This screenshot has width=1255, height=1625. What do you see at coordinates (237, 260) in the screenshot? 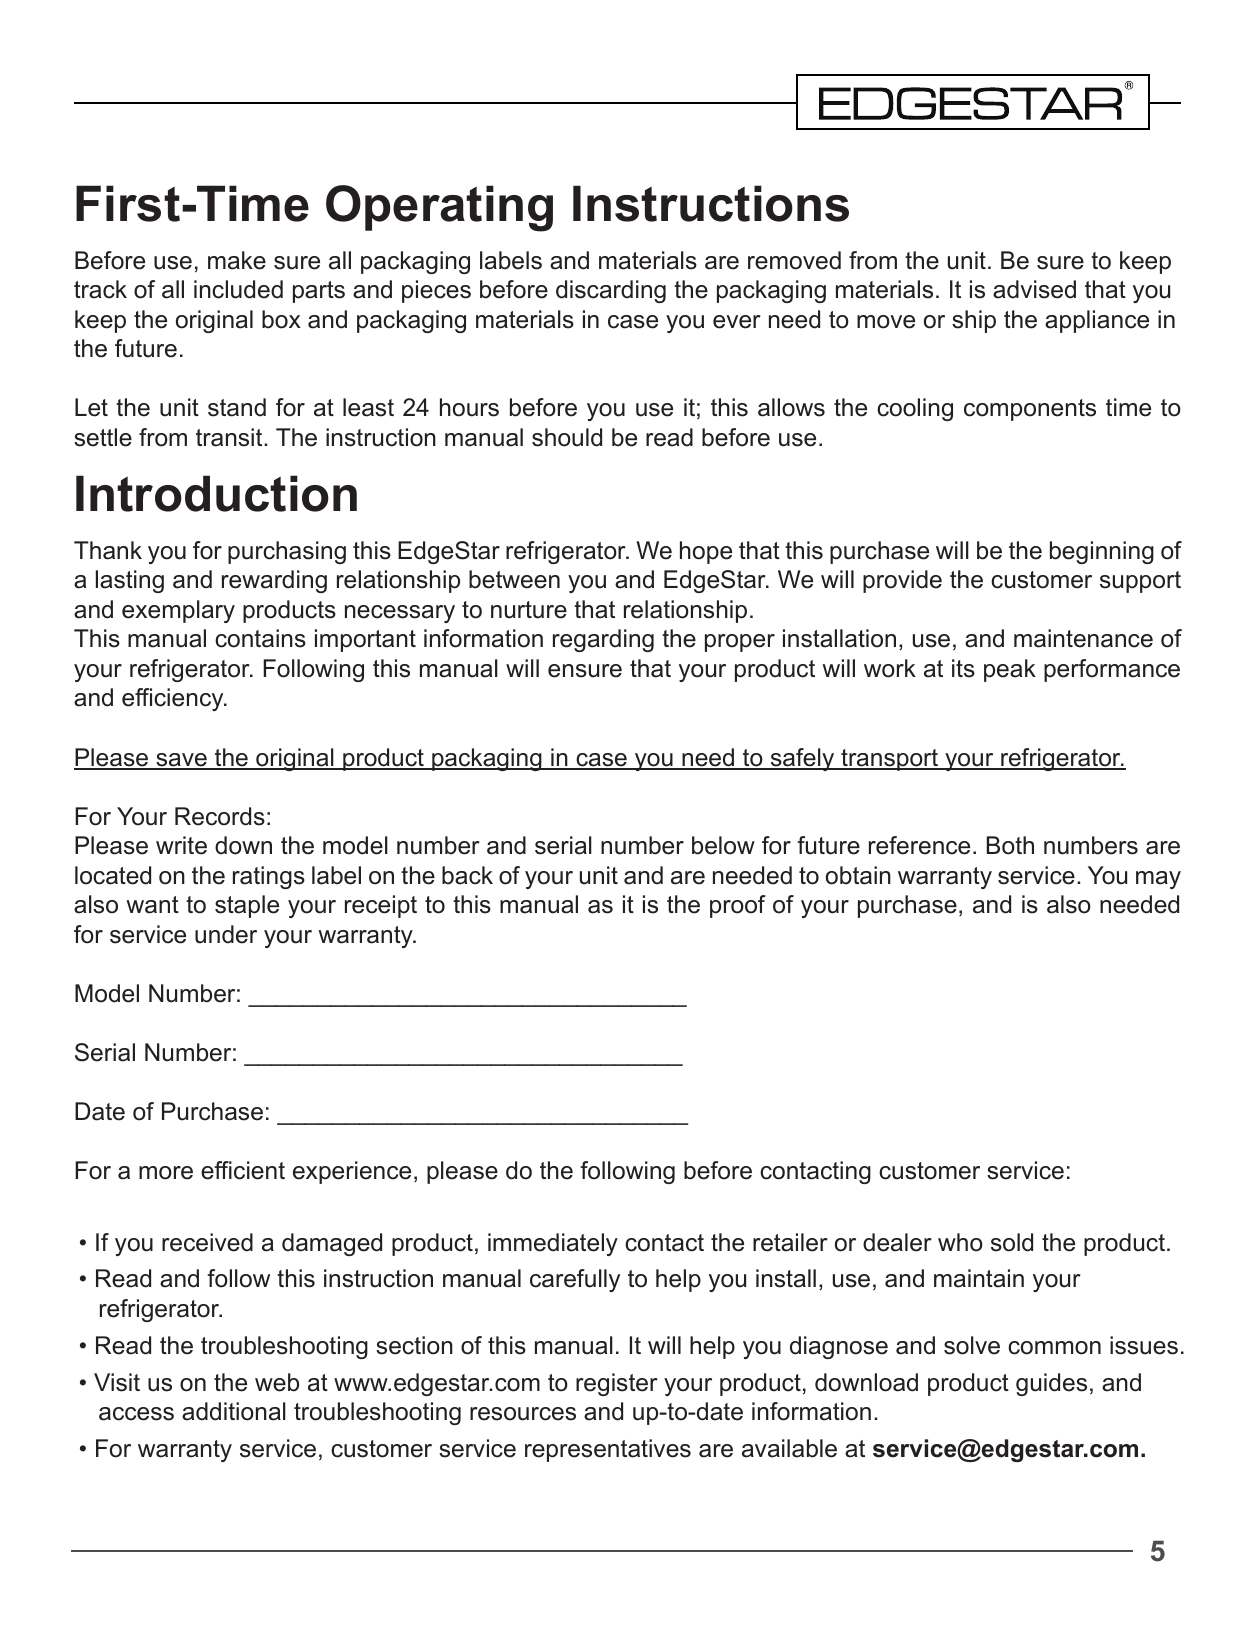
I see `make` at bounding box center [237, 260].
